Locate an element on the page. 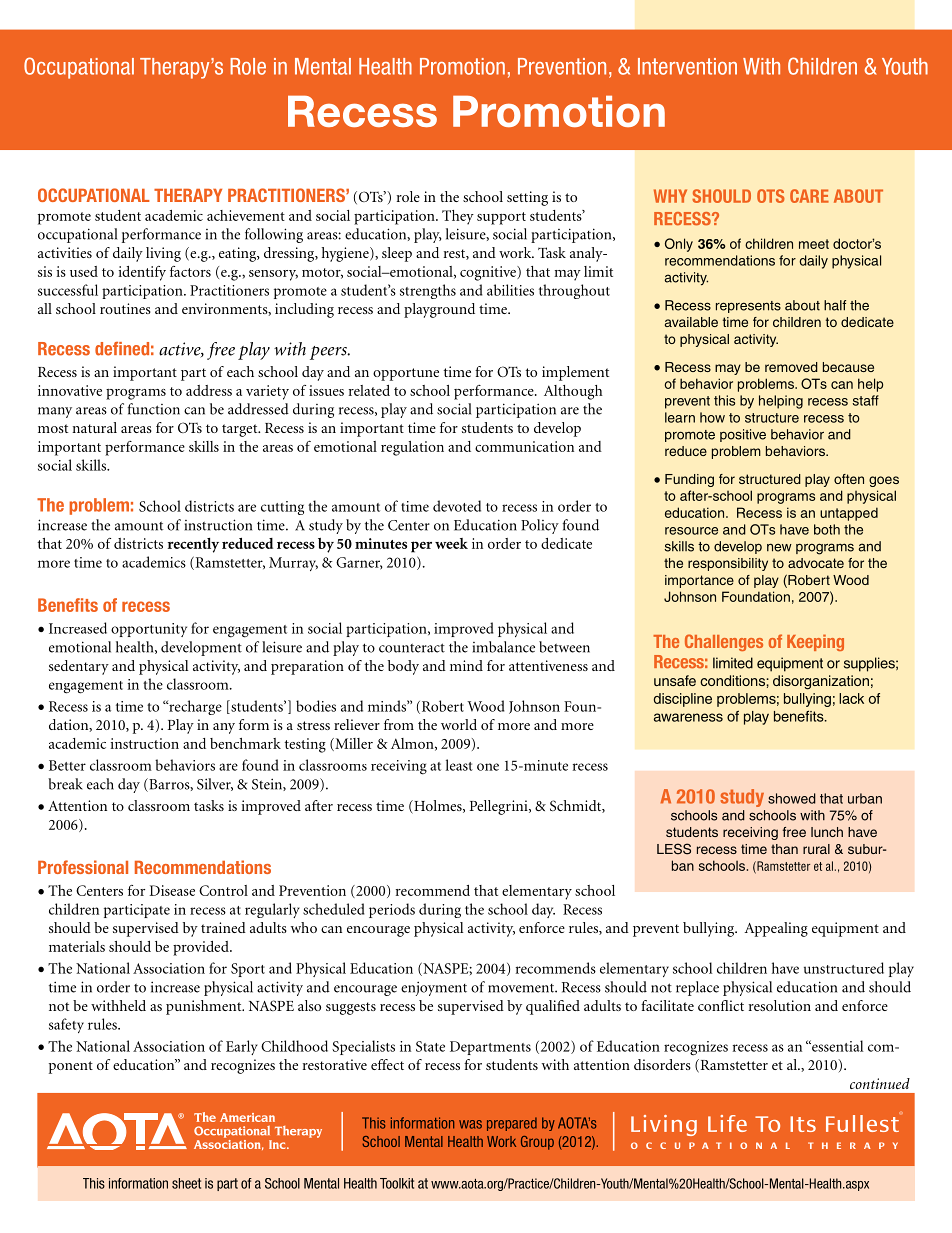 Image resolution: width=952 pixels, height=1233 pixels. setting is located at coordinates (527, 198).
